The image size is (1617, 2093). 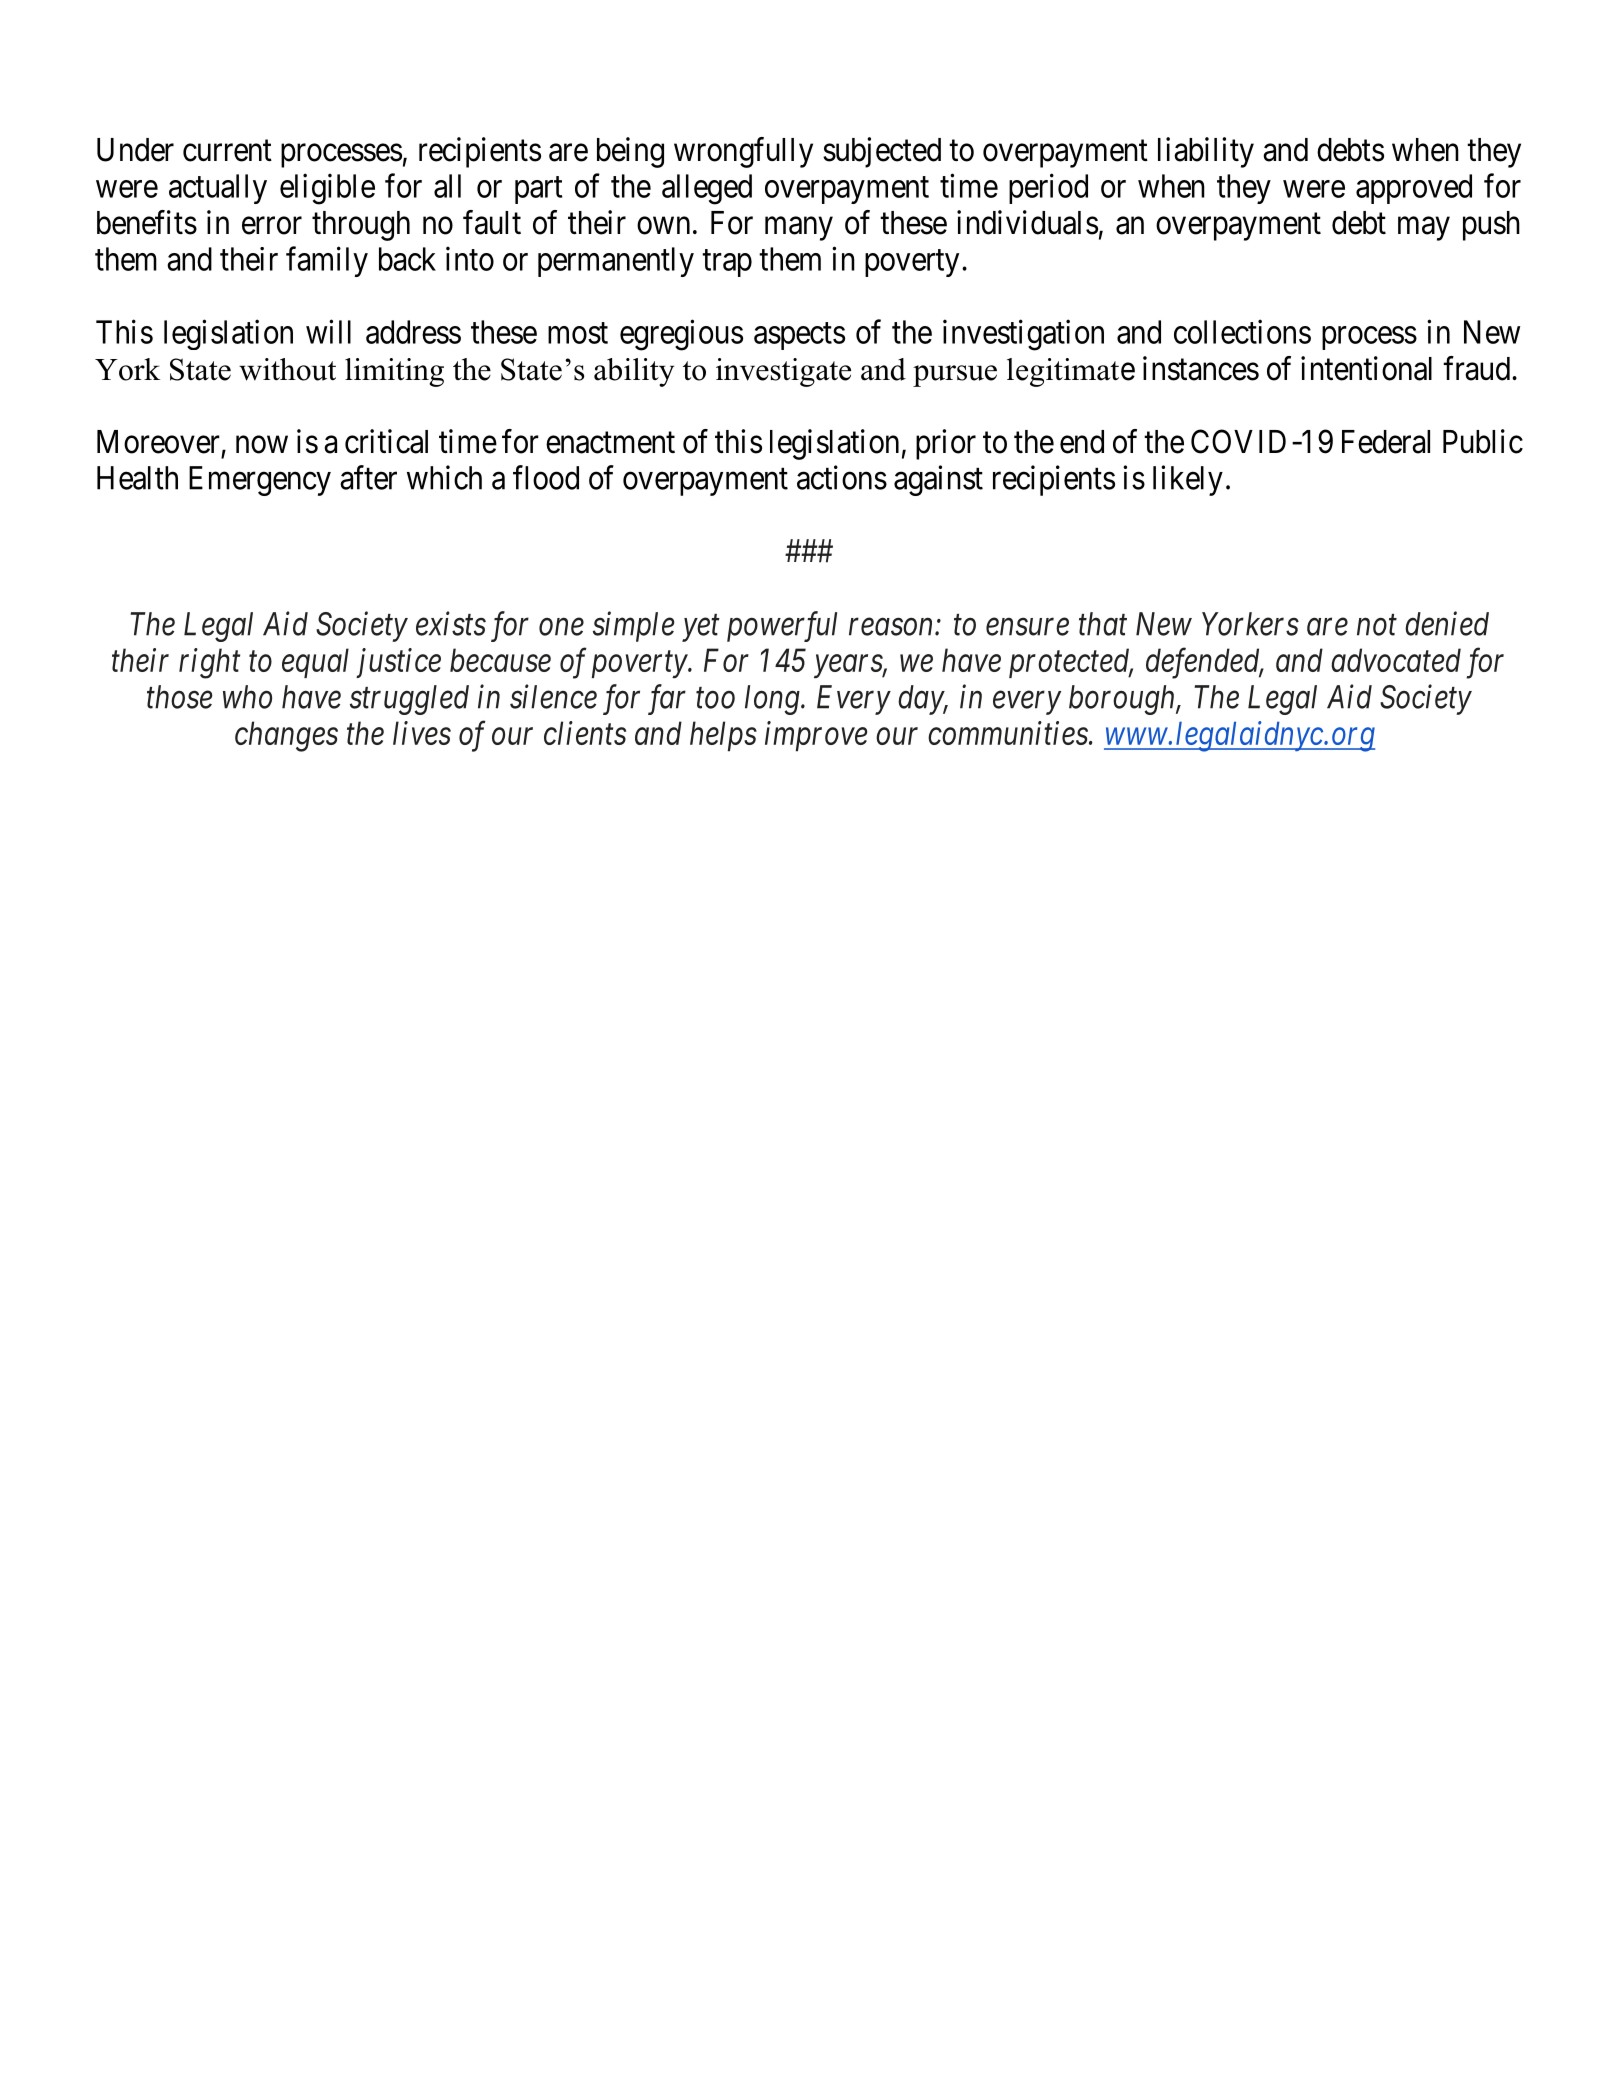 I want to click on approved, so click(x=1414, y=189).
